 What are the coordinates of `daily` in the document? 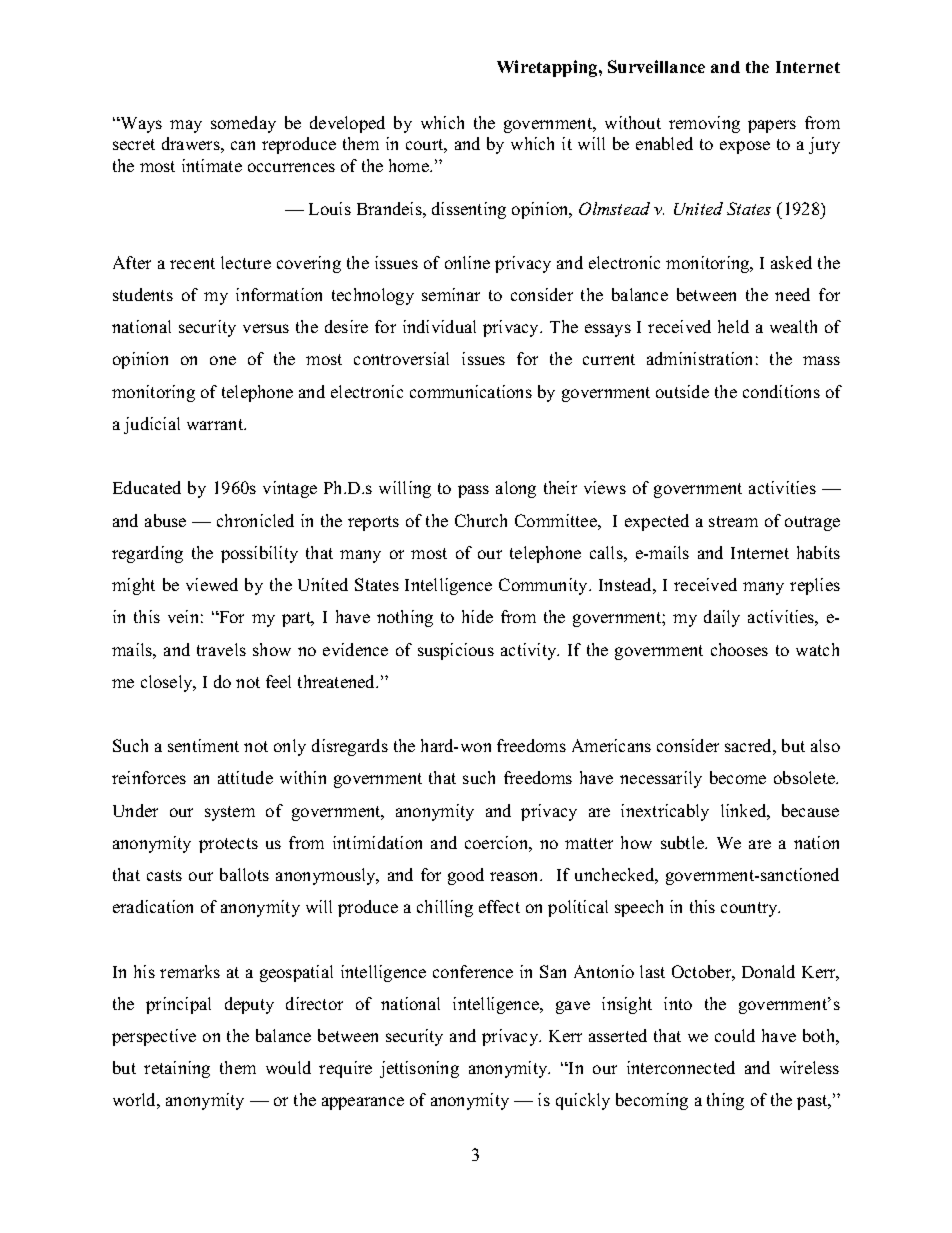 It's located at (722, 618).
